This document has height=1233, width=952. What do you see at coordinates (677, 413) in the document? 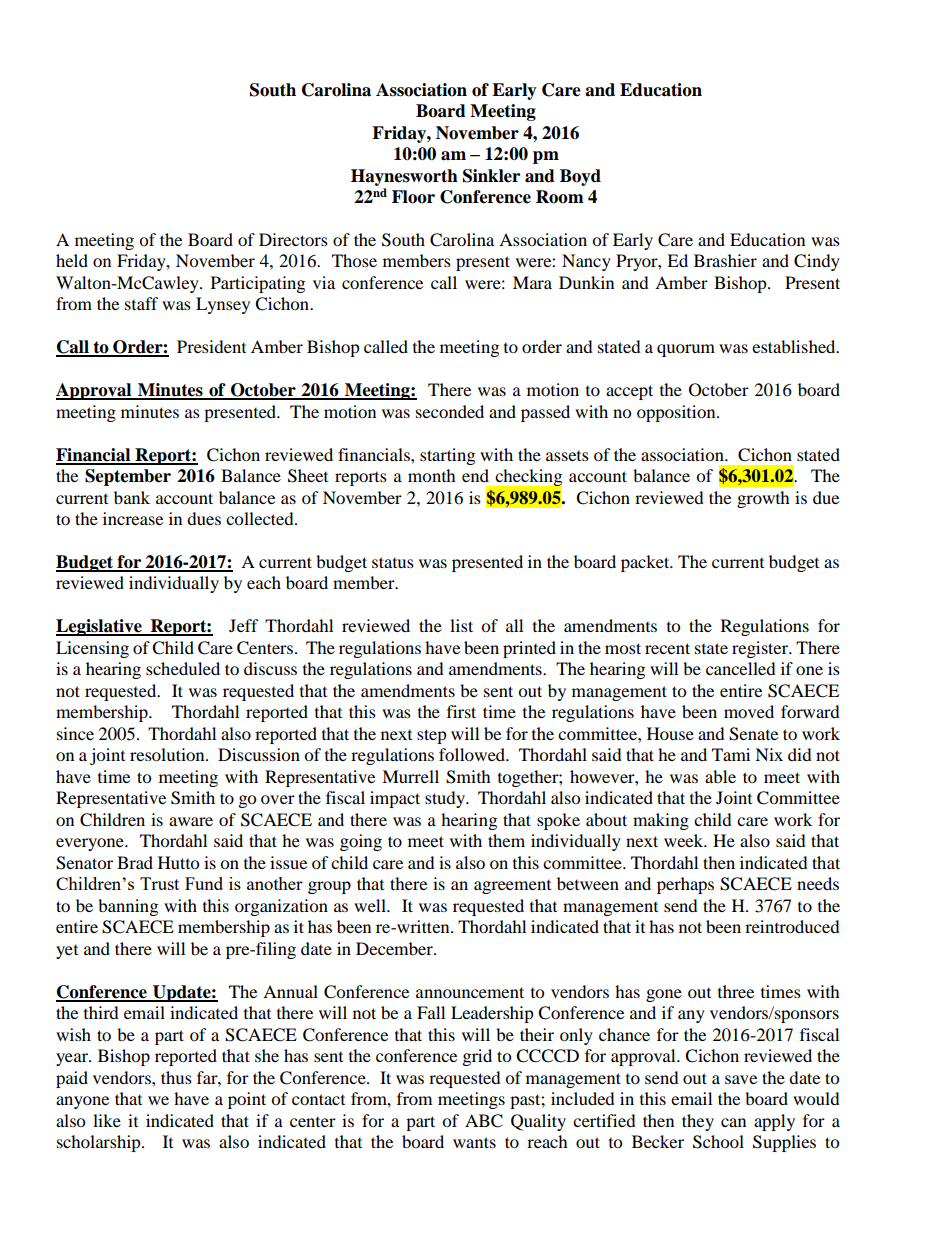
I see `opposition` at bounding box center [677, 413].
